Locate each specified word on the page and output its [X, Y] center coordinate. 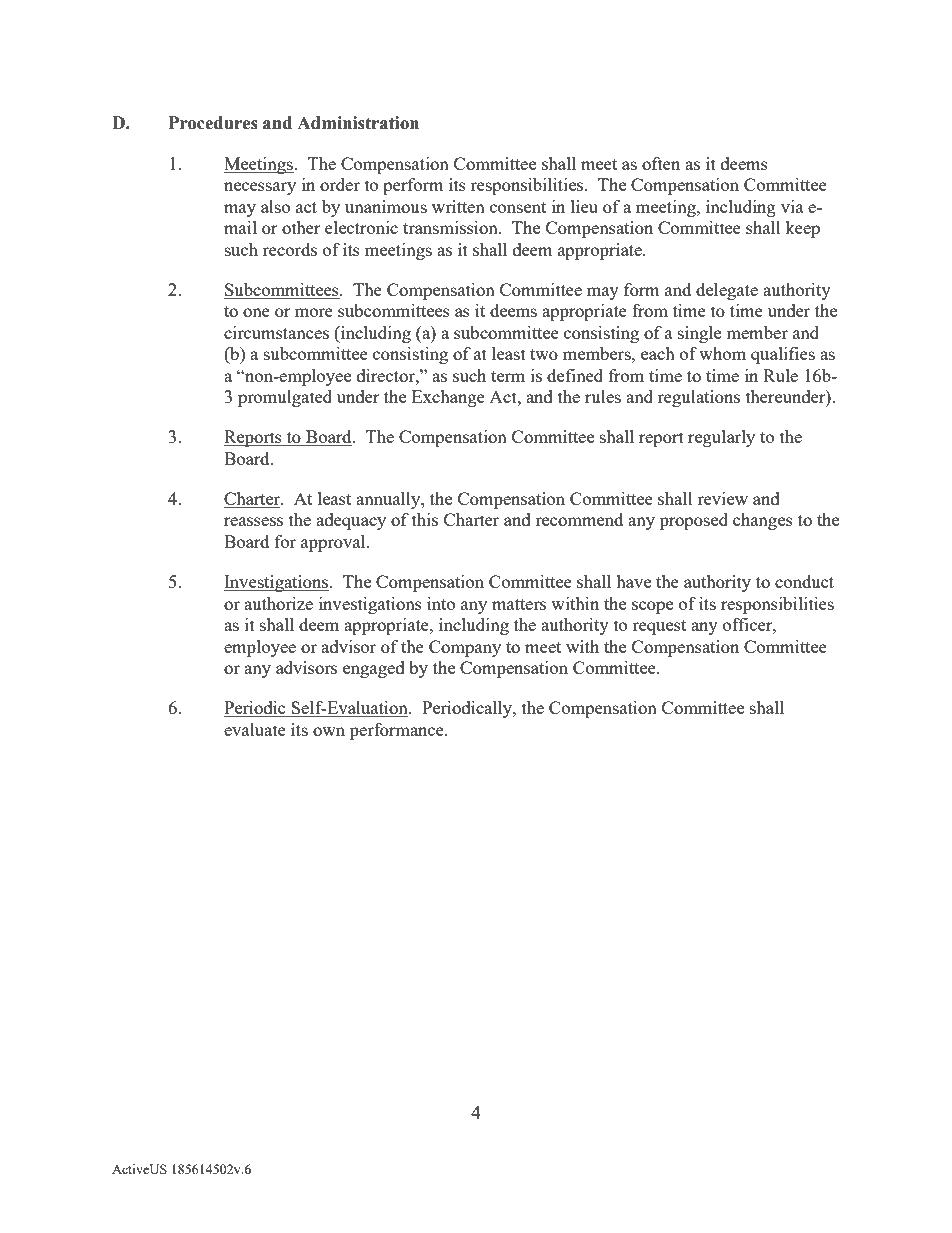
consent [518, 207]
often [661, 163]
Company [465, 648]
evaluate [255, 729]
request [659, 627]
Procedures [213, 123]
